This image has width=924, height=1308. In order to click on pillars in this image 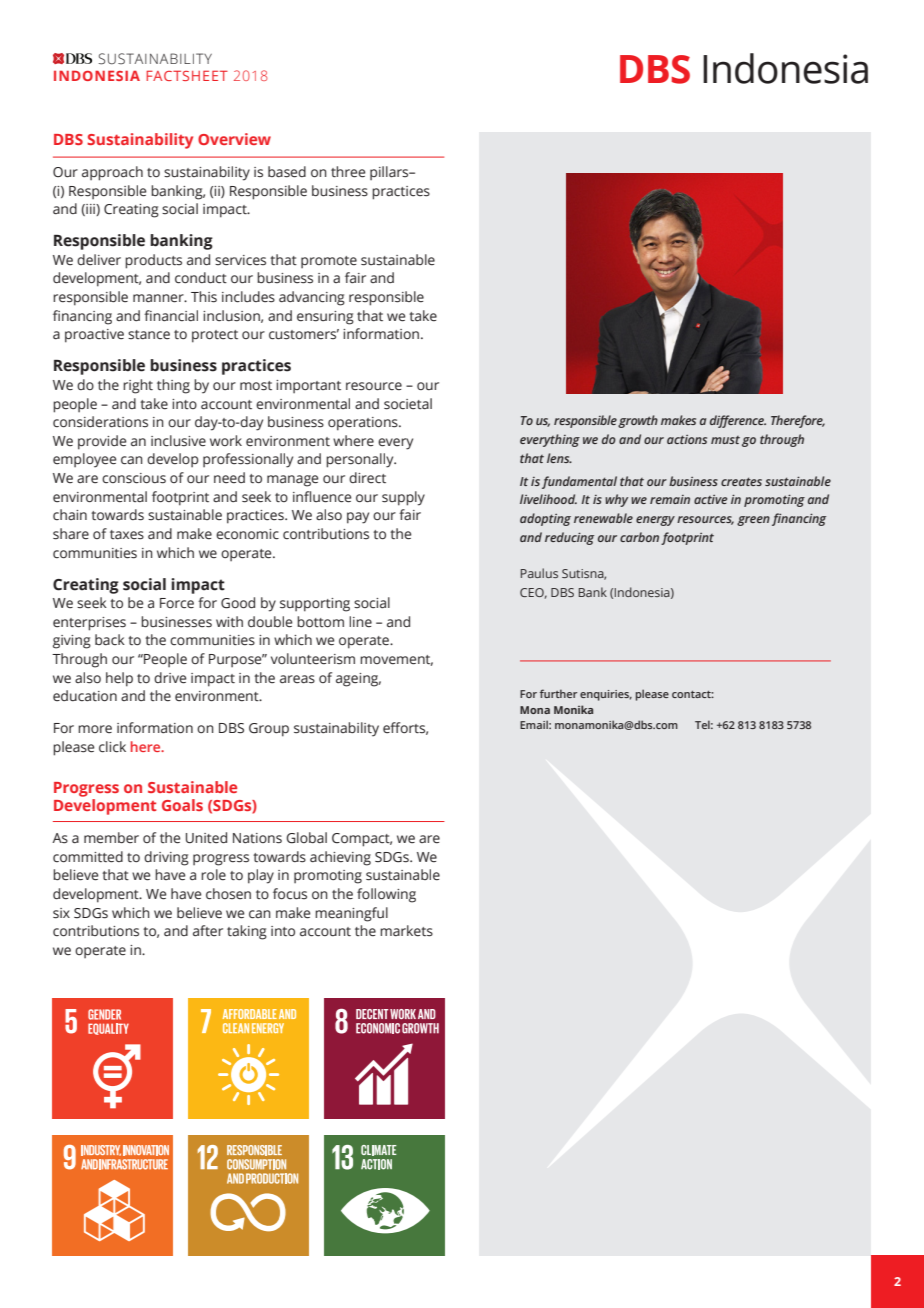, I will do `click(390, 173)`.
